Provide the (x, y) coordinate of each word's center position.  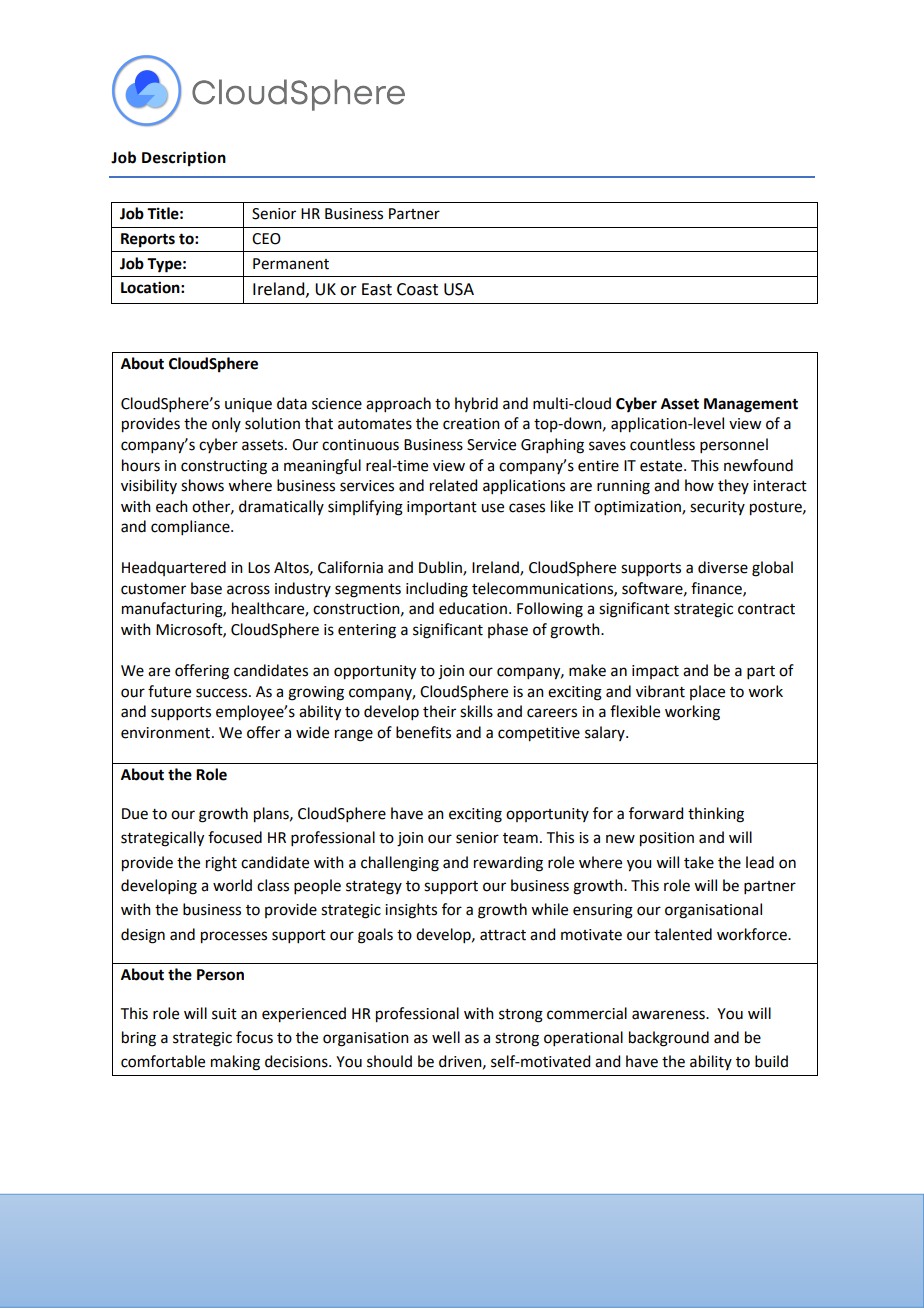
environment (167, 733)
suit (224, 1014)
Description (184, 159)
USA (459, 289)
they (733, 486)
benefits (423, 732)
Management (751, 405)
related (453, 485)
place (707, 692)
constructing (224, 467)
